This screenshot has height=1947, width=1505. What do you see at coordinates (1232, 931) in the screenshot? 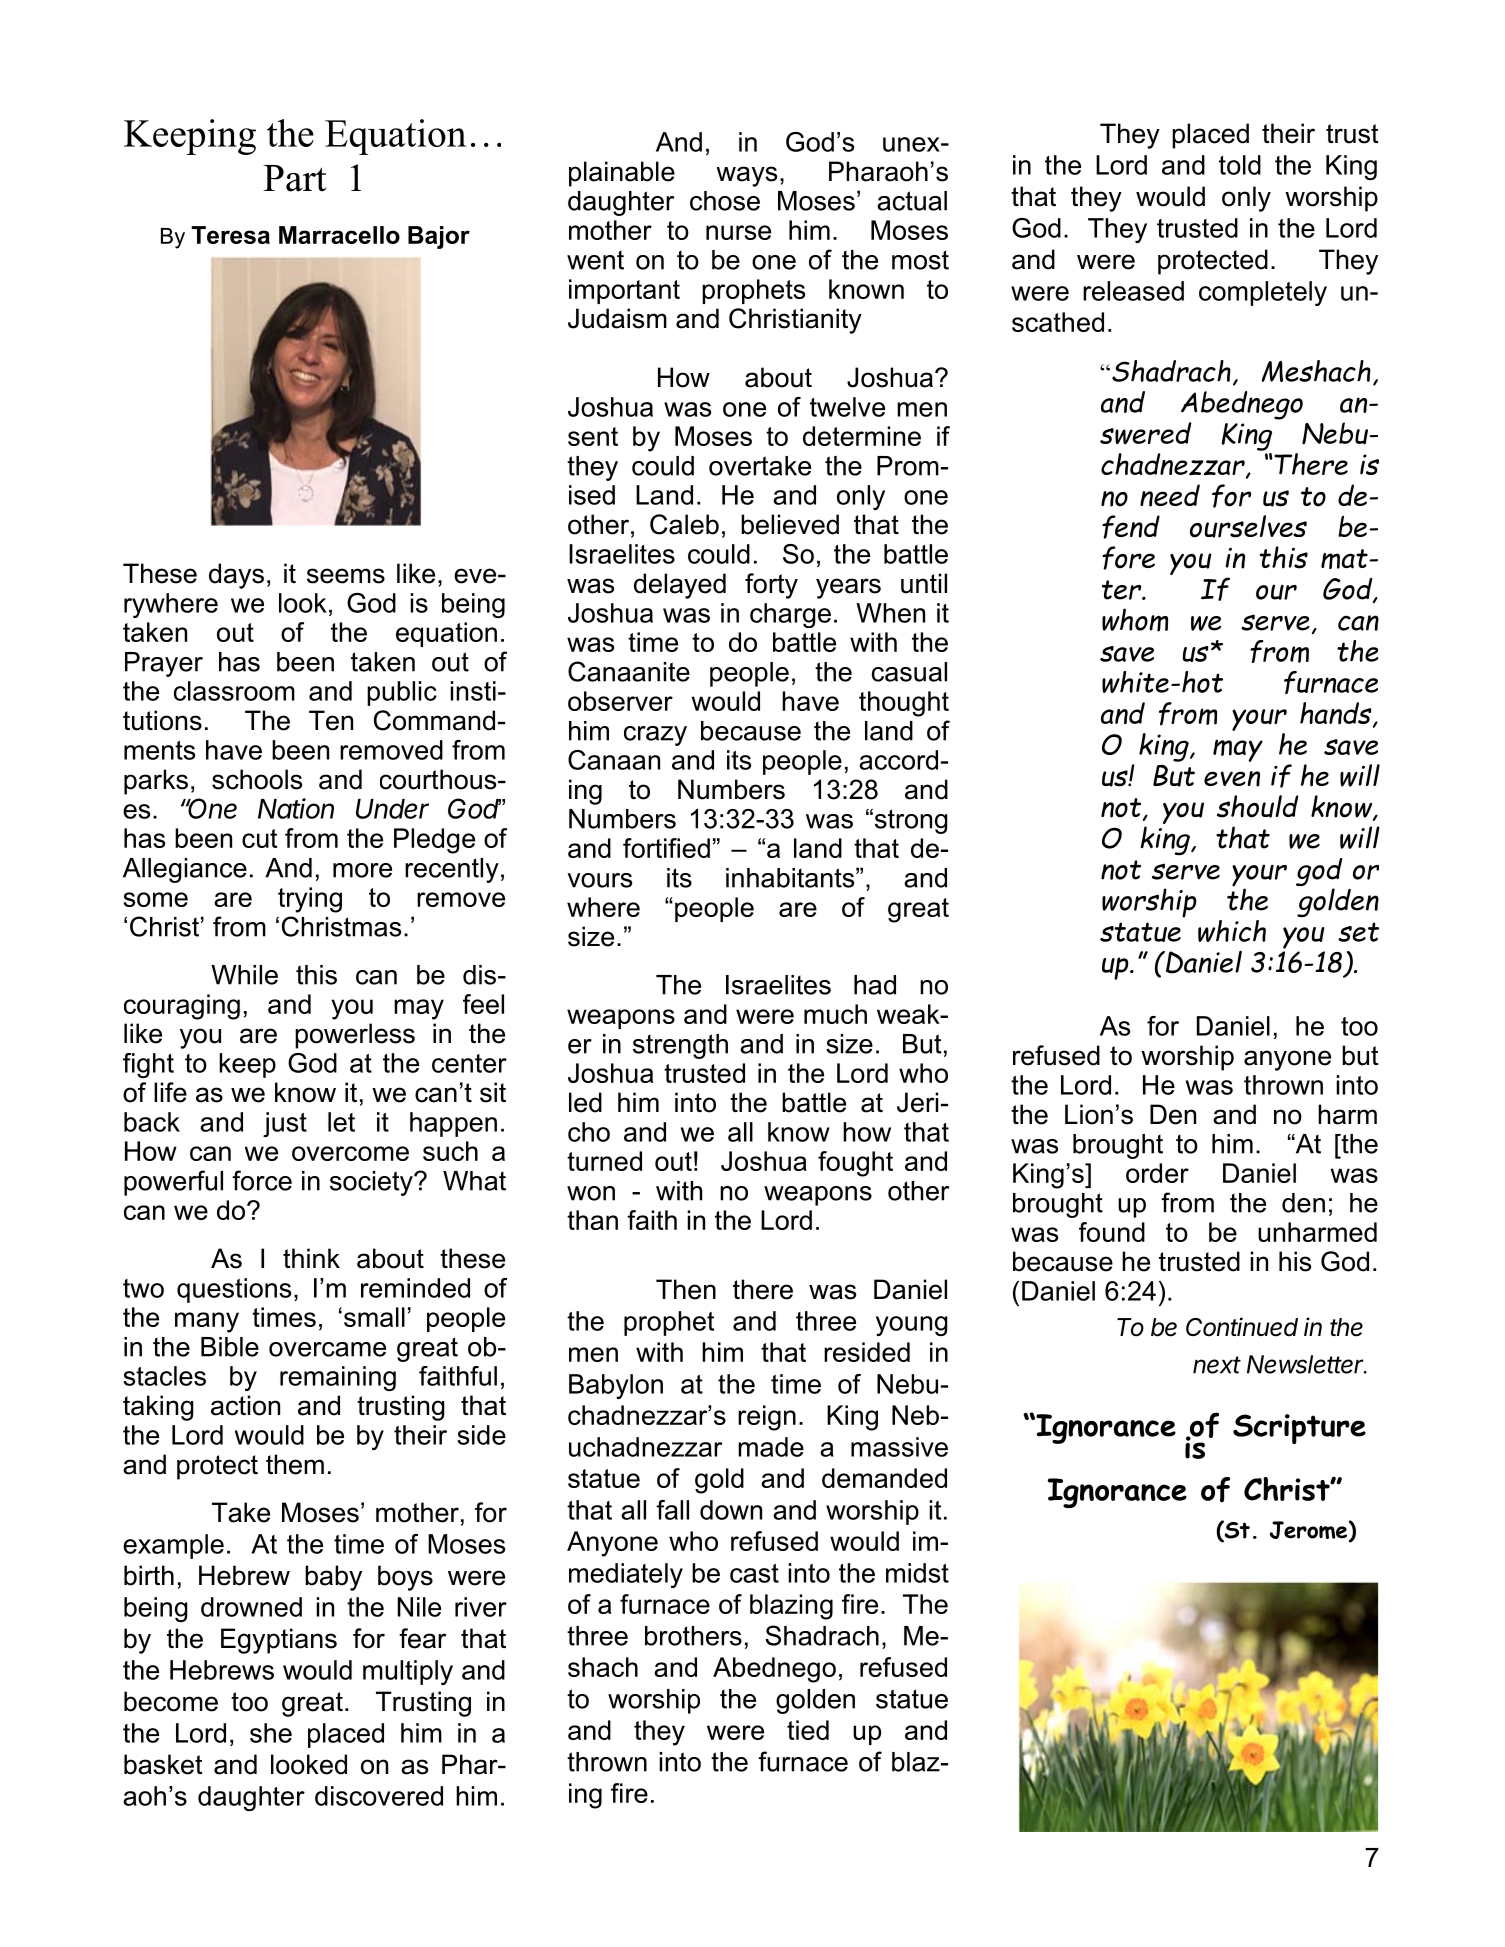
I see `which` at bounding box center [1232, 931].
